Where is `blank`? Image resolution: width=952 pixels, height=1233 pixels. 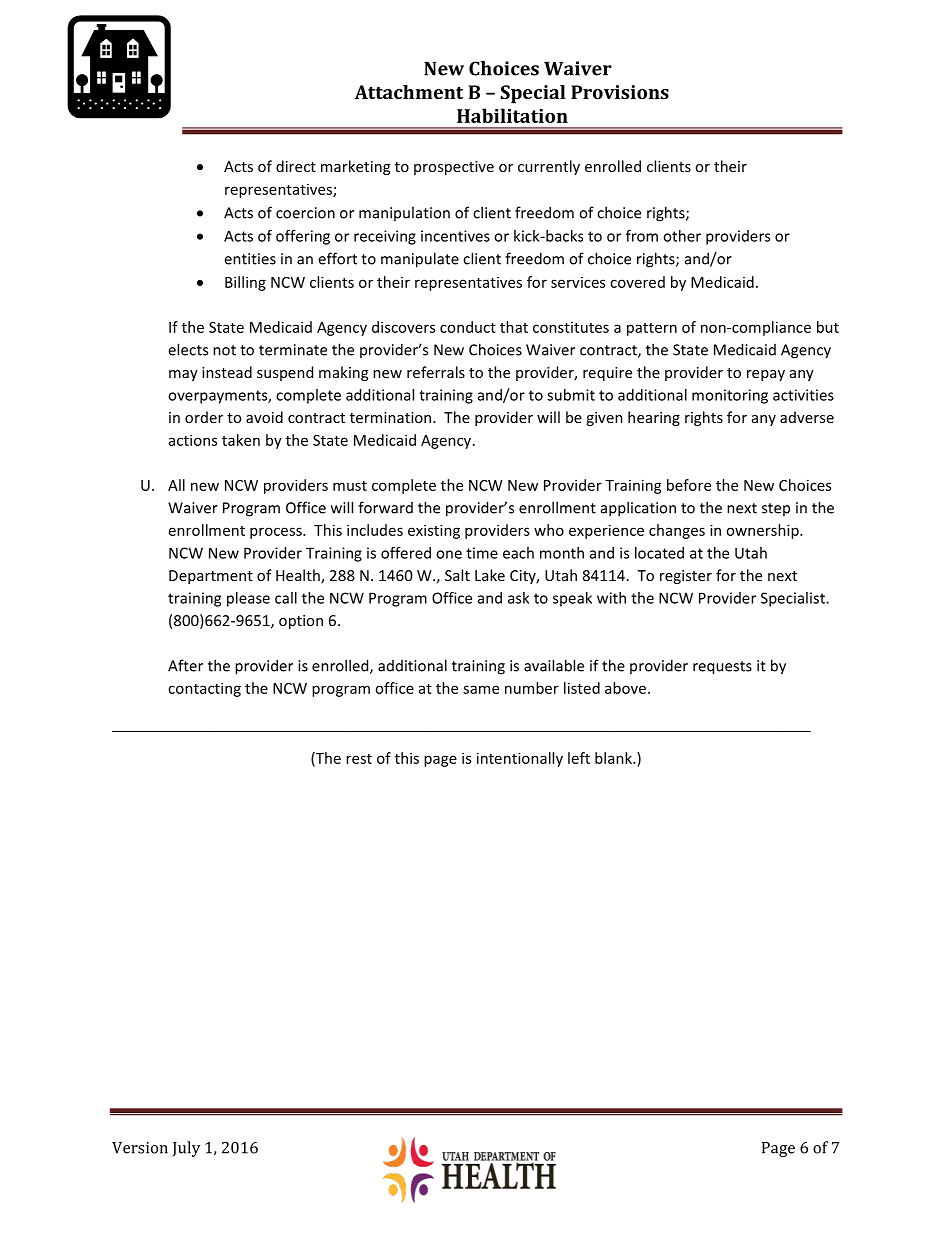
blank is located at coordinates (614, 758).
